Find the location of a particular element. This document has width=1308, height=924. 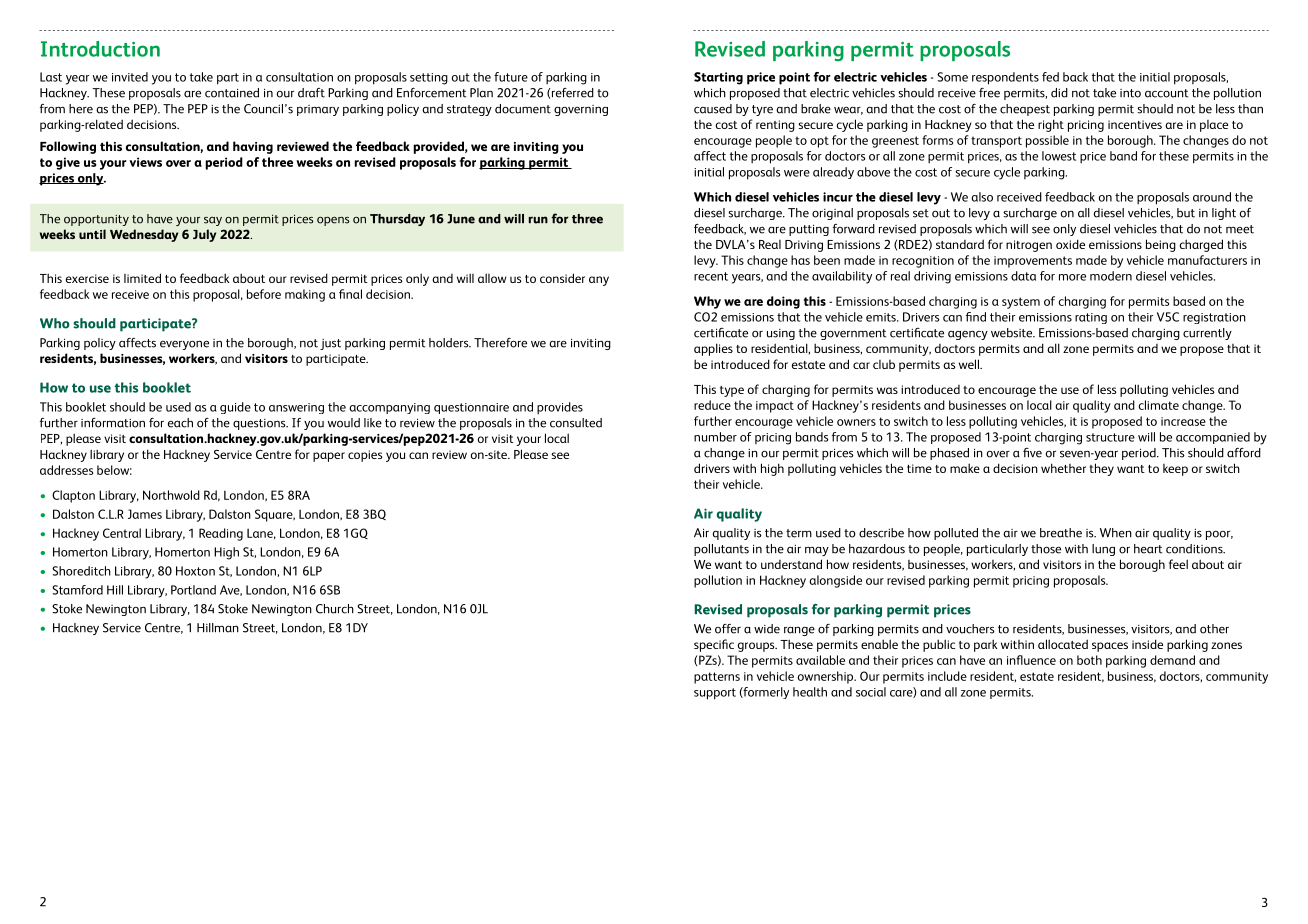

number is located at coordinates (715, 437).
